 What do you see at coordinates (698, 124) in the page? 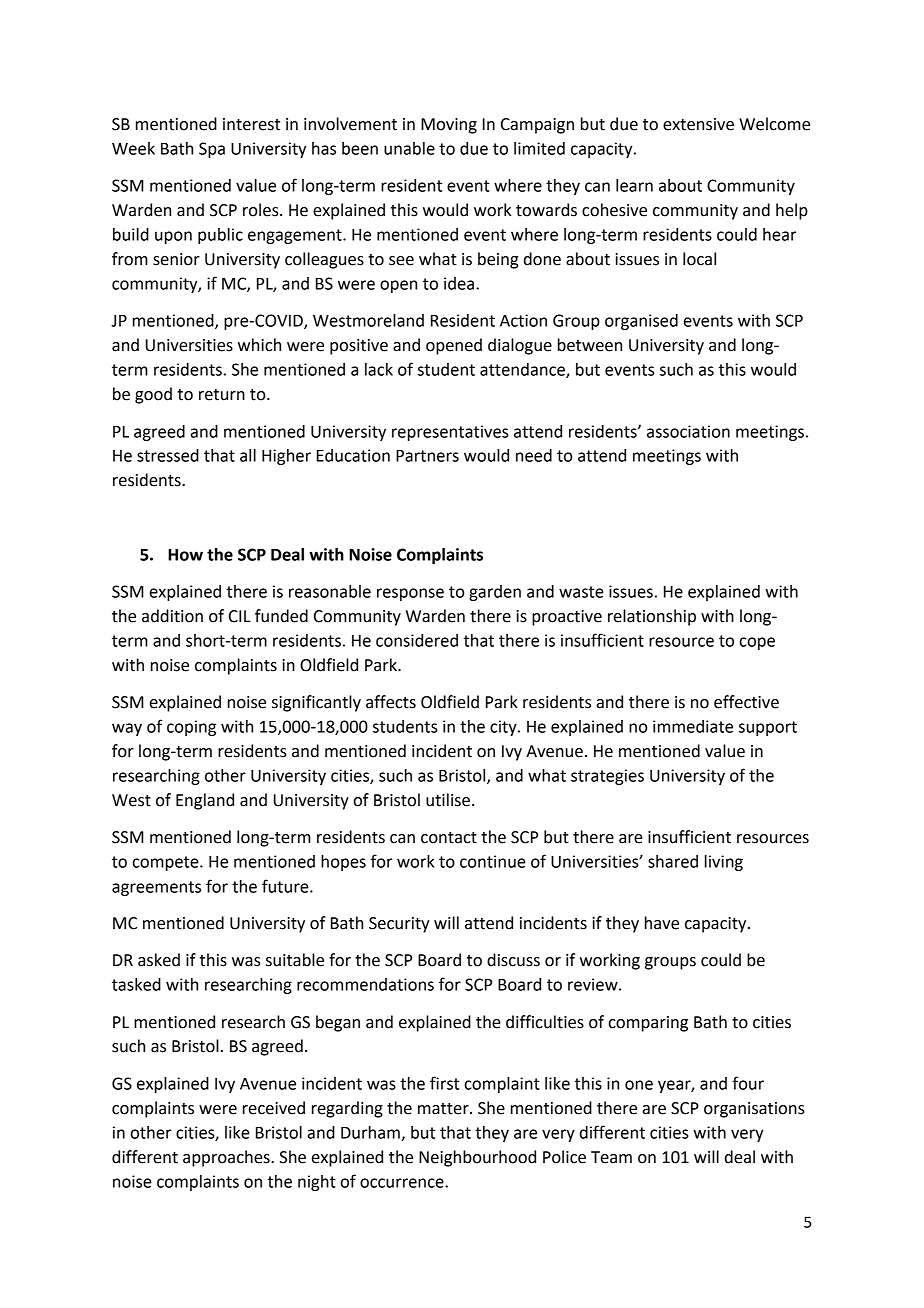
I see `extensive` at bounding box center [698, 124].
